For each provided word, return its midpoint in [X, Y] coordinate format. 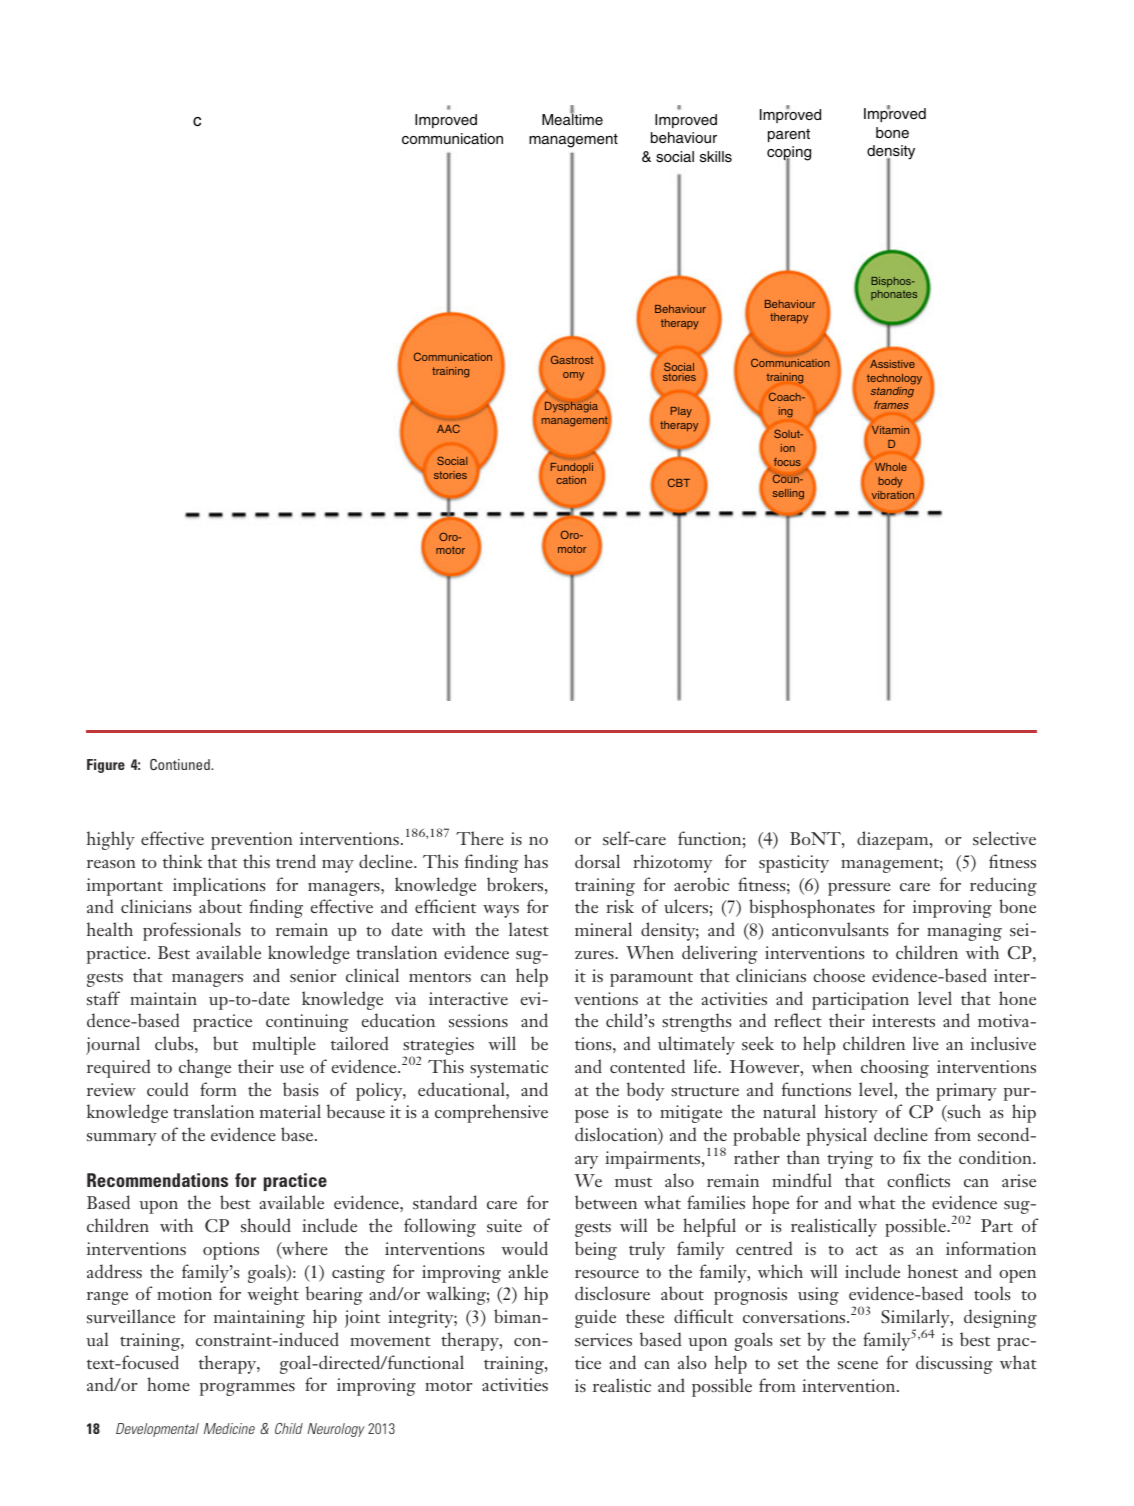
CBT [679, 482]
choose [839, 975]
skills [716, 156]
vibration [893, 495]
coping [789, 154]
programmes [247, 1389]
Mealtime [572, 119]
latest [529, 929]
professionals [192, 931]
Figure [106, 766]
